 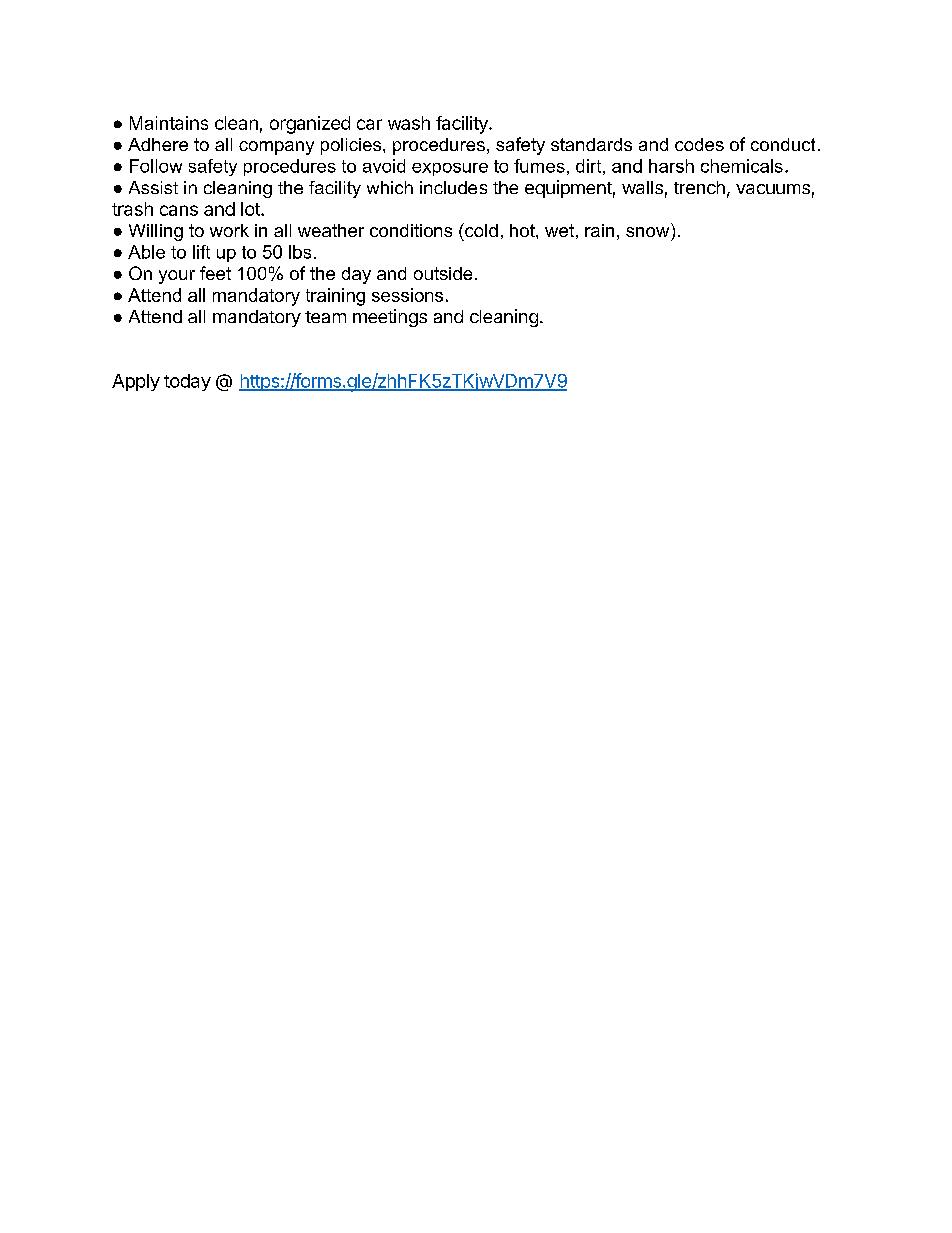 I want to click on snow, so click(x=647, y=232).
